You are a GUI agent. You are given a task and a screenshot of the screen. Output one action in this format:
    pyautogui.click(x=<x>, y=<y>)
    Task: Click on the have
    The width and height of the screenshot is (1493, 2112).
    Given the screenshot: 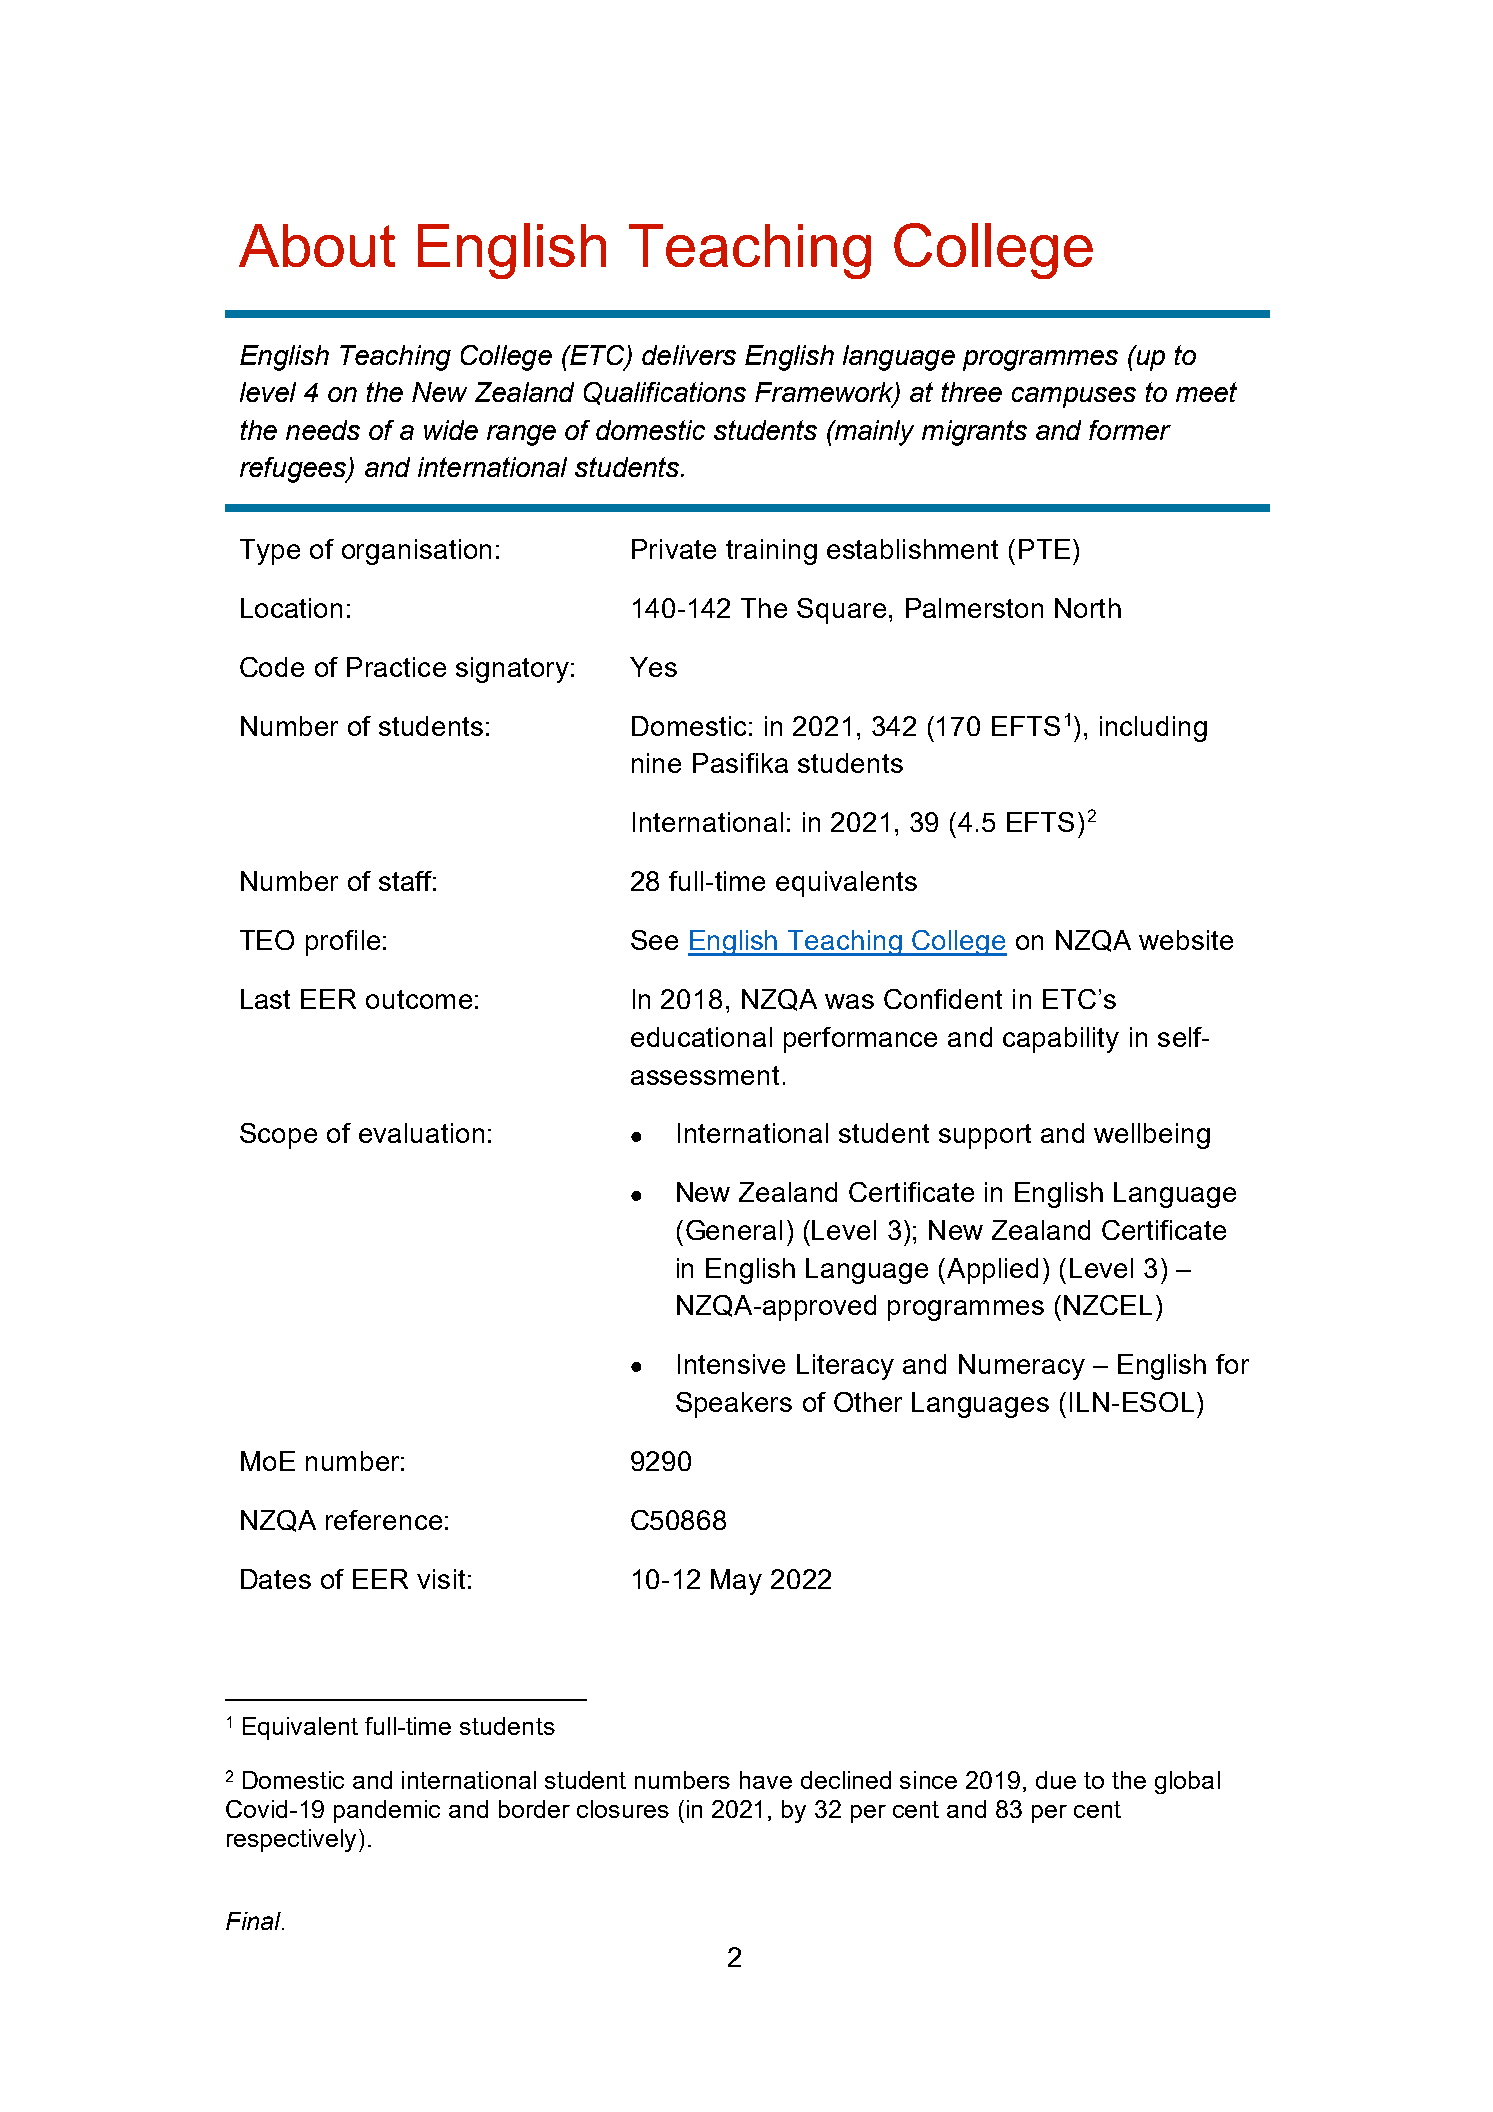 What is the action you would take?
    pyautogui.click(x=766, y=1780)
